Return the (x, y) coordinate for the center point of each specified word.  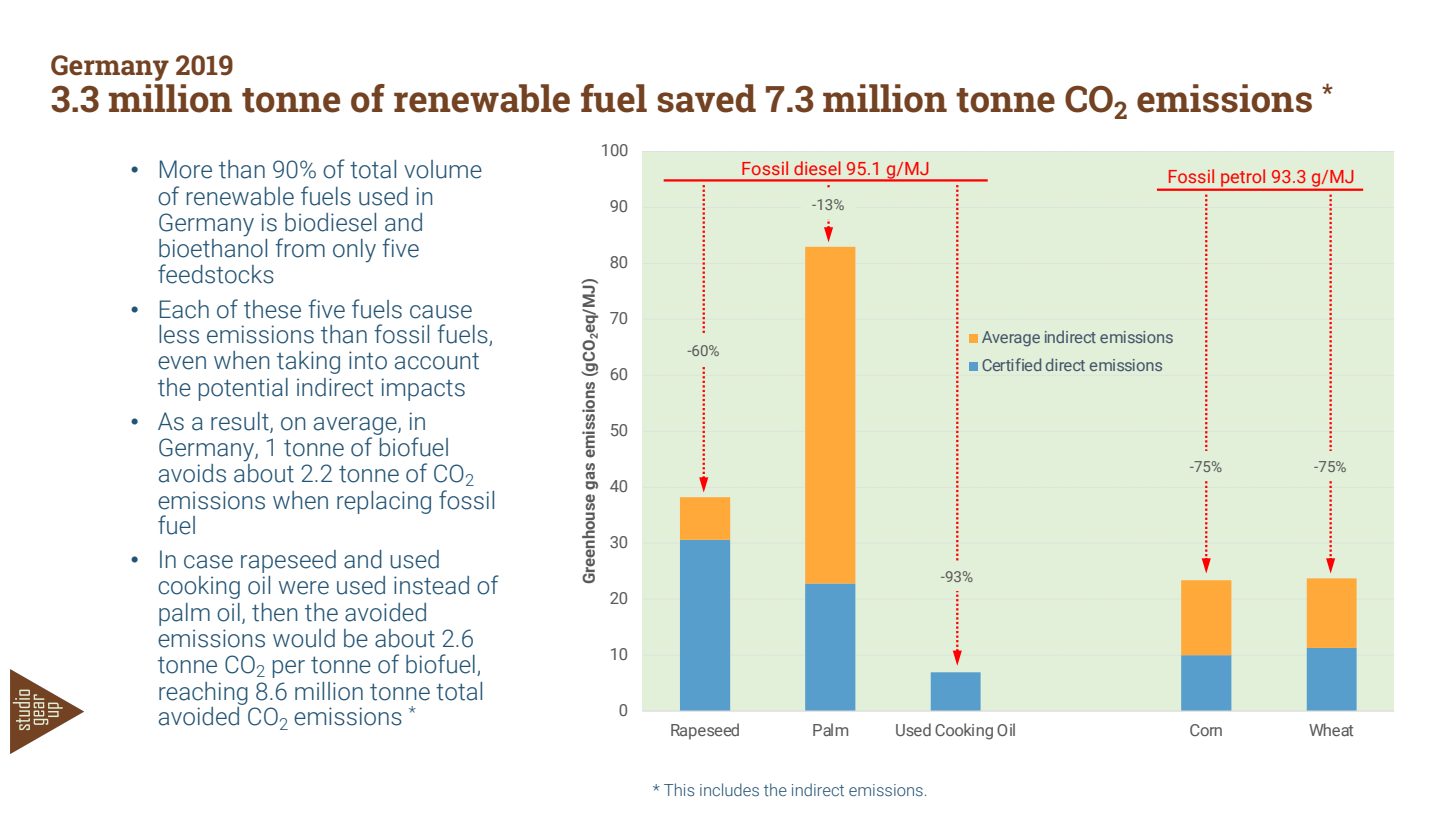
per (289, 669)
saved (706, 98)
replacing (384, 502)
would (304, 638)
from (300, 248)
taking (308, 362)
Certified (1011, 364)
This (679, 789)
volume (443, 169)
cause (441, 312)
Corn (1206, 730)
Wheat (1331, 729)
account (437, 361)
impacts (423, 389)
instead (431, 585)
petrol (1243, 179)
